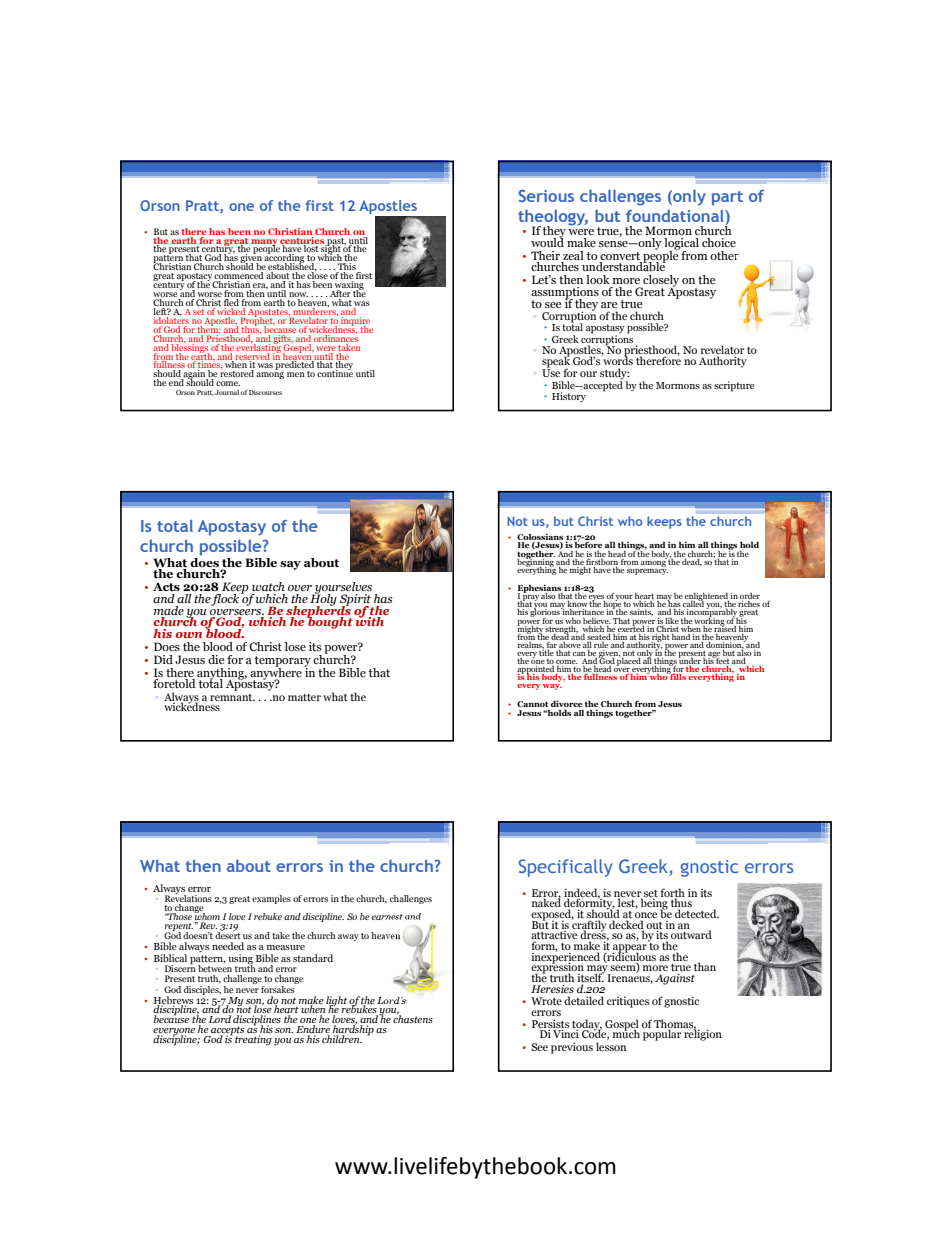  What do you see at coordinates (532, 704) in the image?
I see `Cannot` at bounding box center [532, 704].
